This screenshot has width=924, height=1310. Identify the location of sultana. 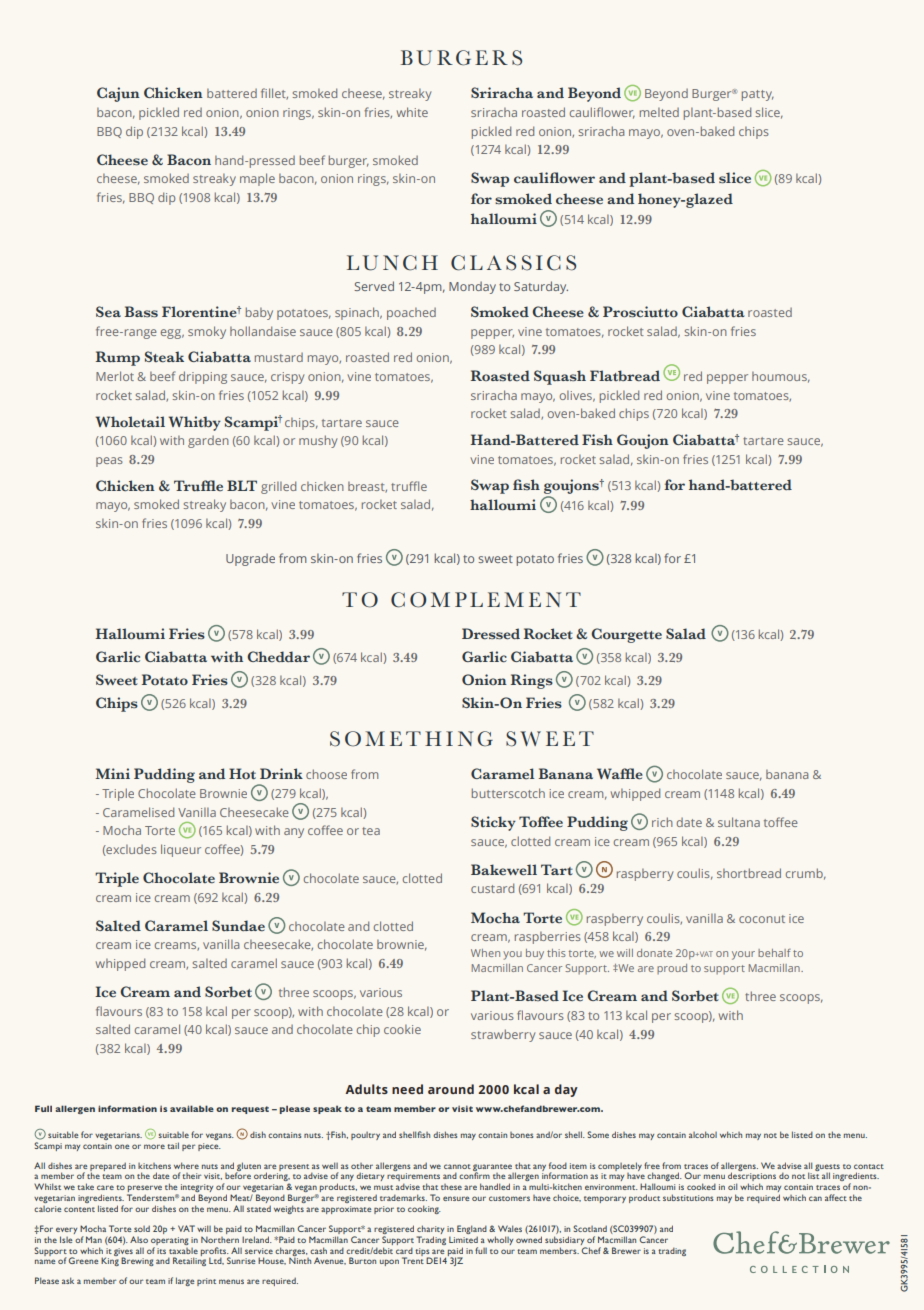
(739, 822).
